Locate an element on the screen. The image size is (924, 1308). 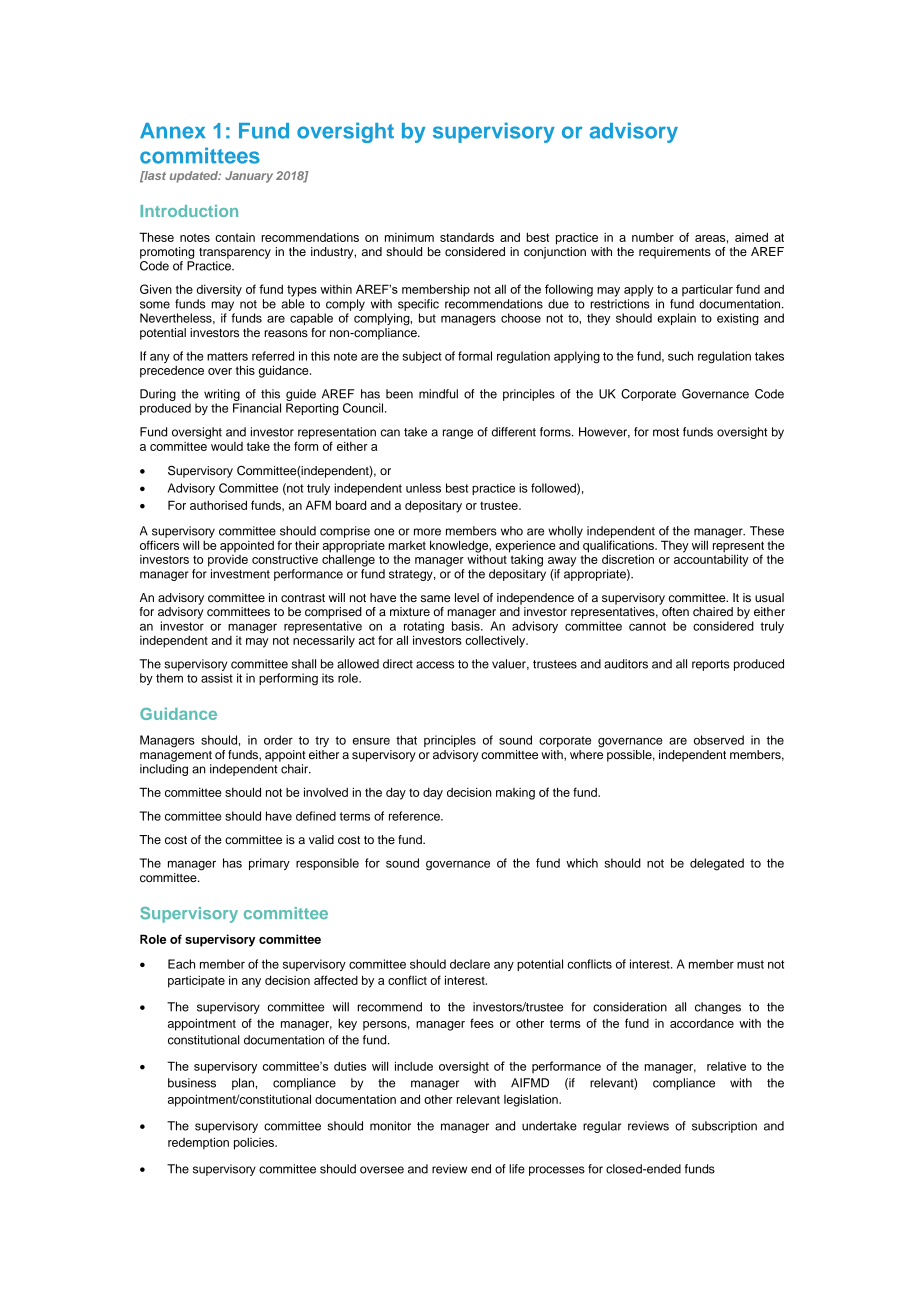
most is located at coordinates (666, 432).
